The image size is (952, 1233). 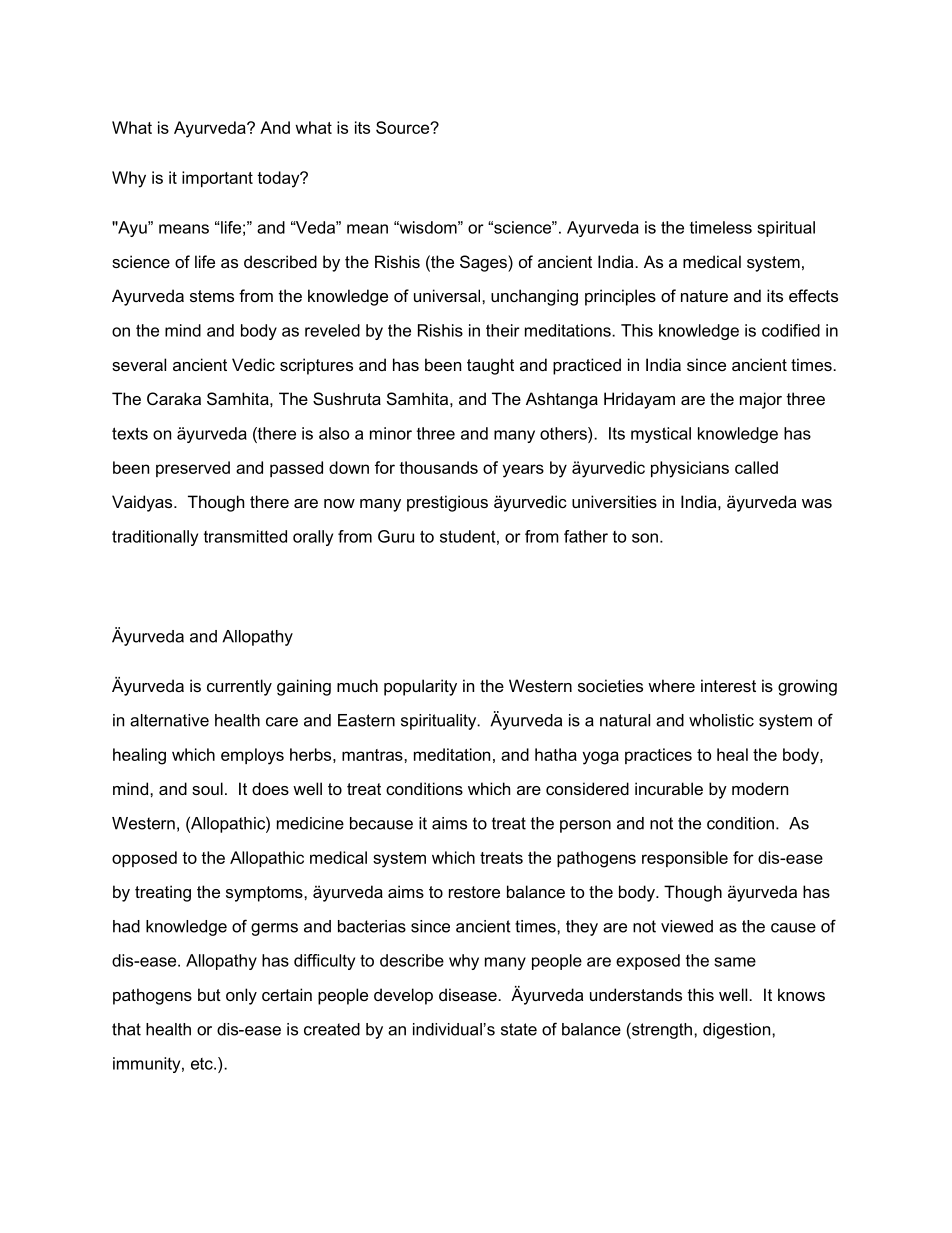 I want to click on timeless, so click(x=721, y=227).
